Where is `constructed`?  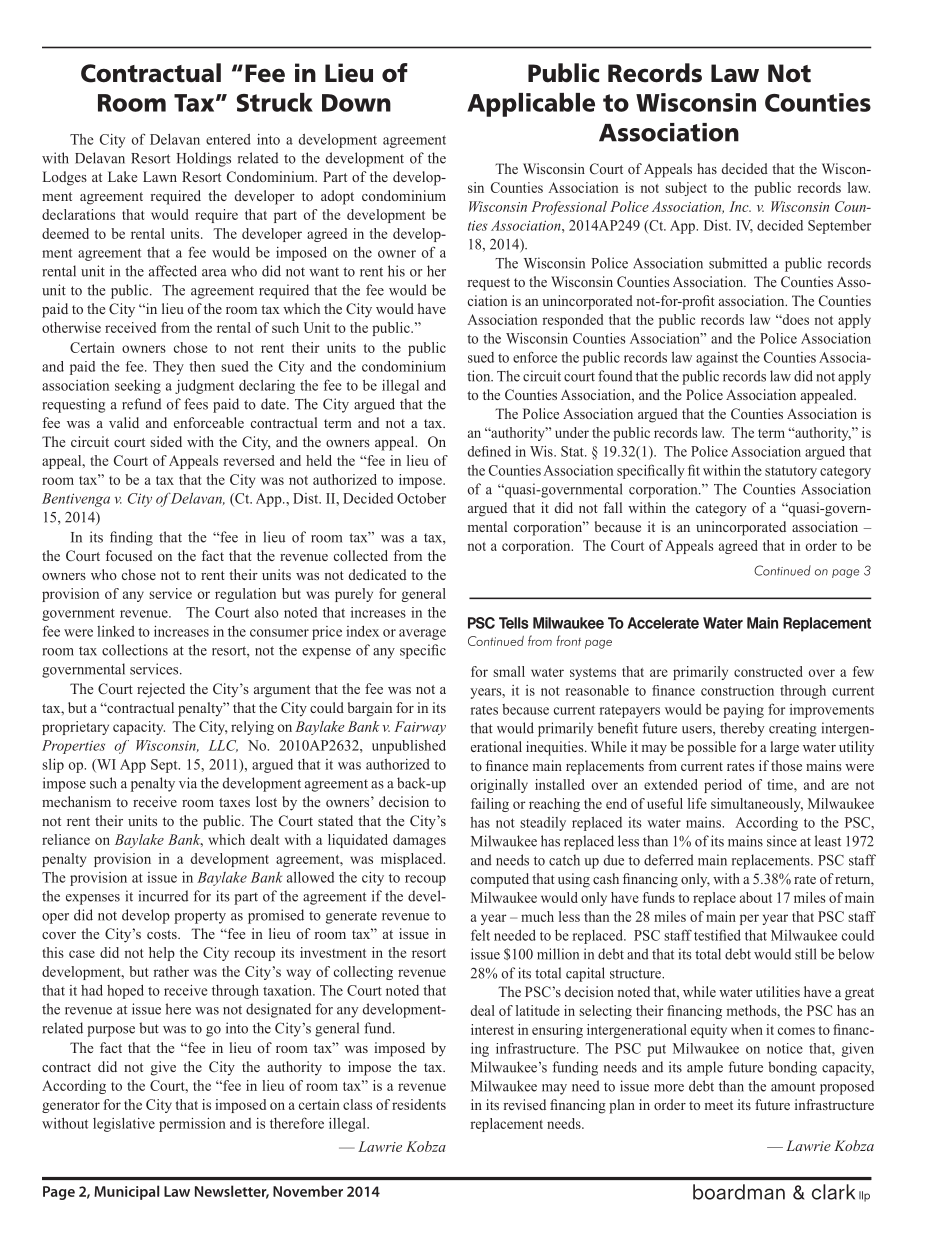
constructed is located at coordinates (768, 671).
